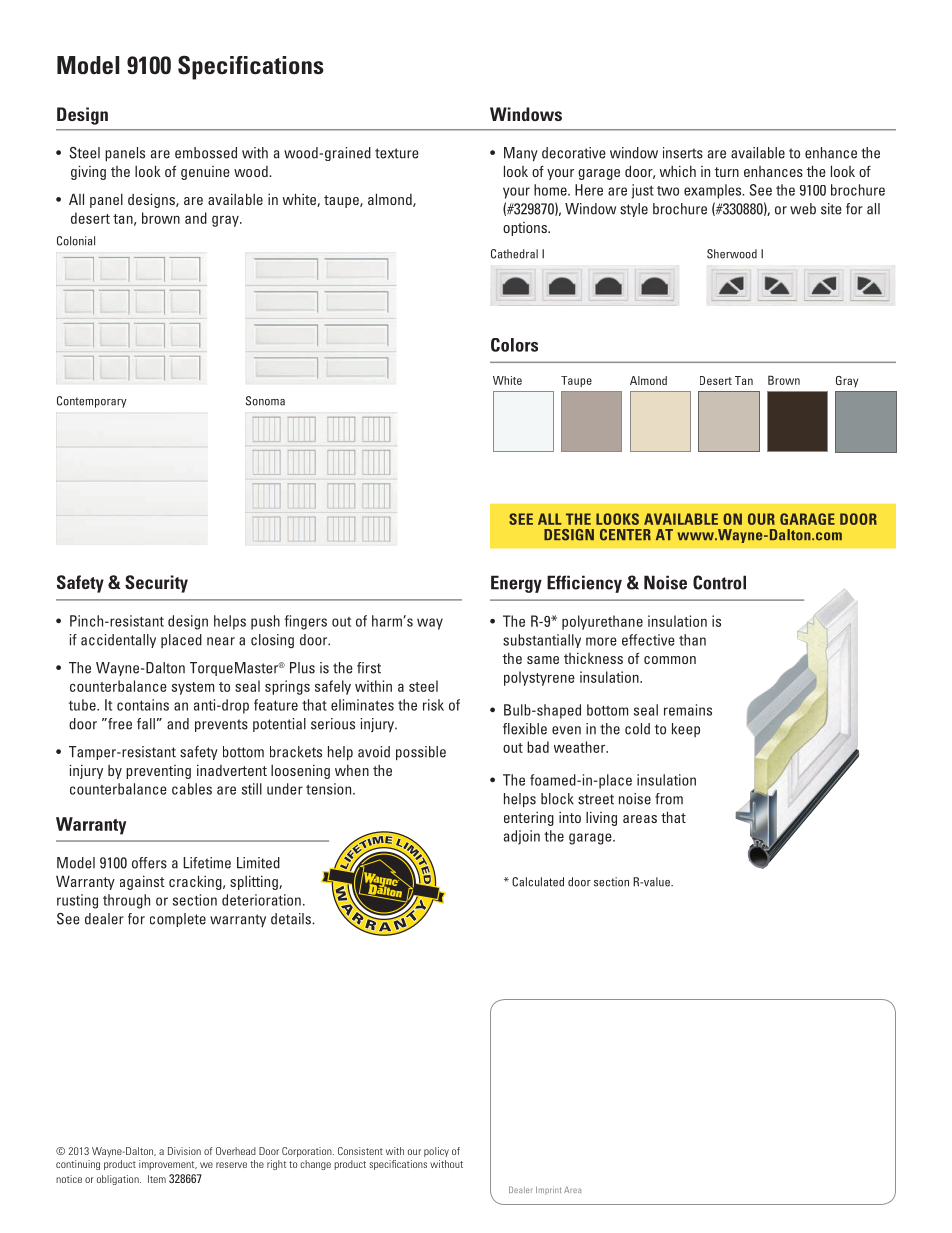  What do you see at coordinates (205, 173) in the screenshot?
I see `genuine` at bounding box center [205, 173].
